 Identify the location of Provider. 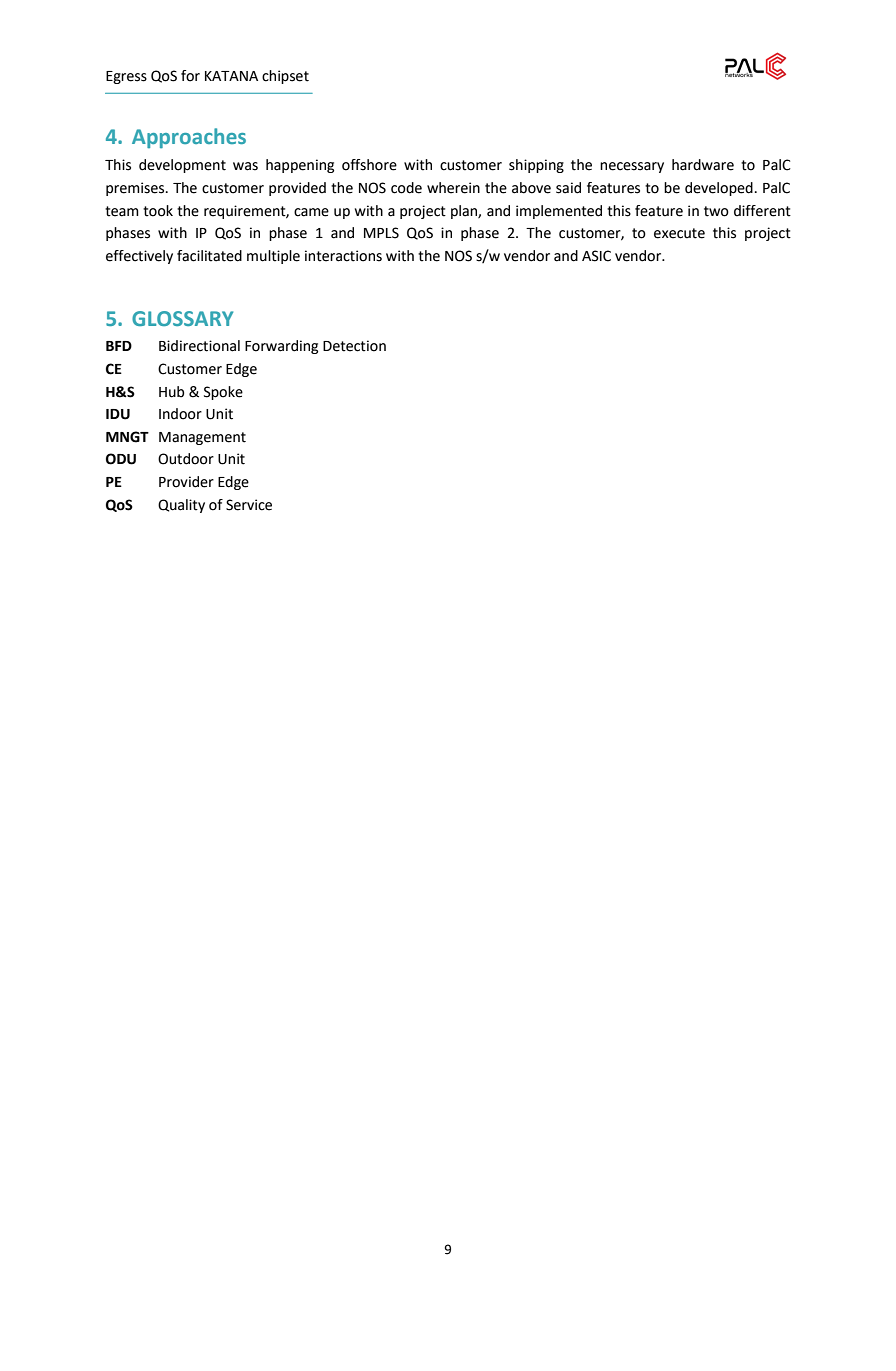
(186, 482).
